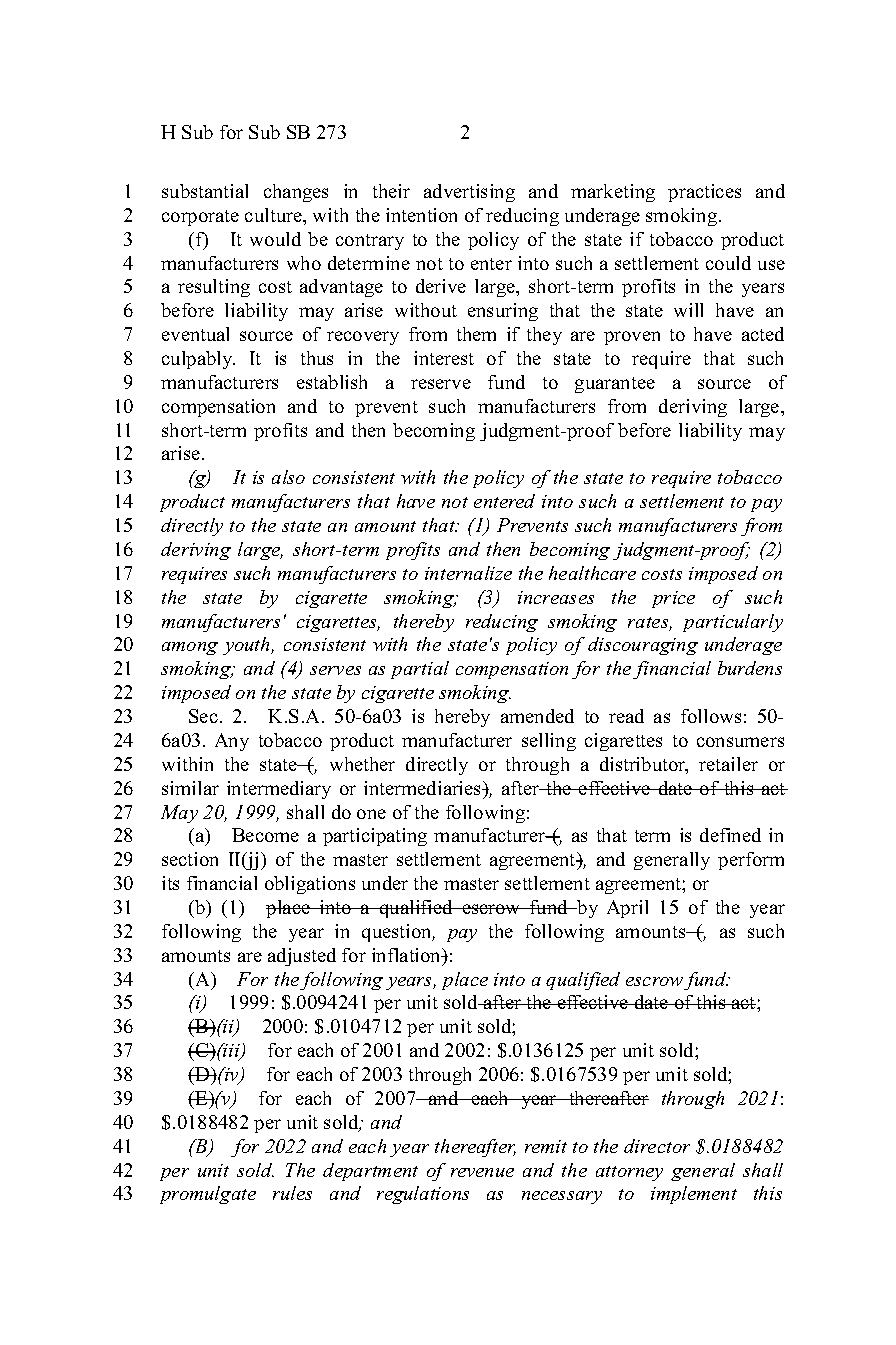 This page has width=896, height=1345. I want to click on revenue, so click(482, 1172).
